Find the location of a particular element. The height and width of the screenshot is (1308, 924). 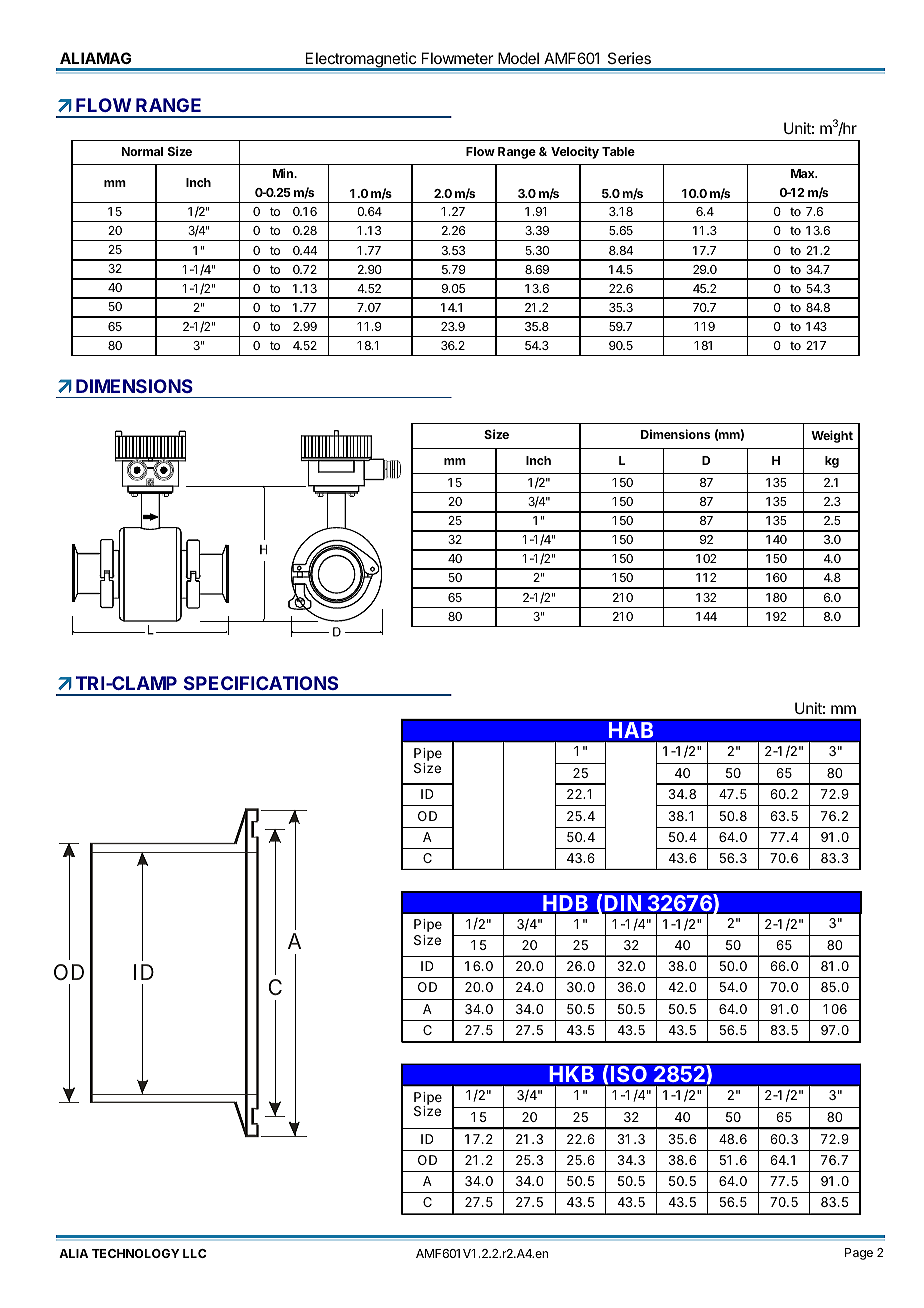

Velocity is located at coordinates (575, 152).
